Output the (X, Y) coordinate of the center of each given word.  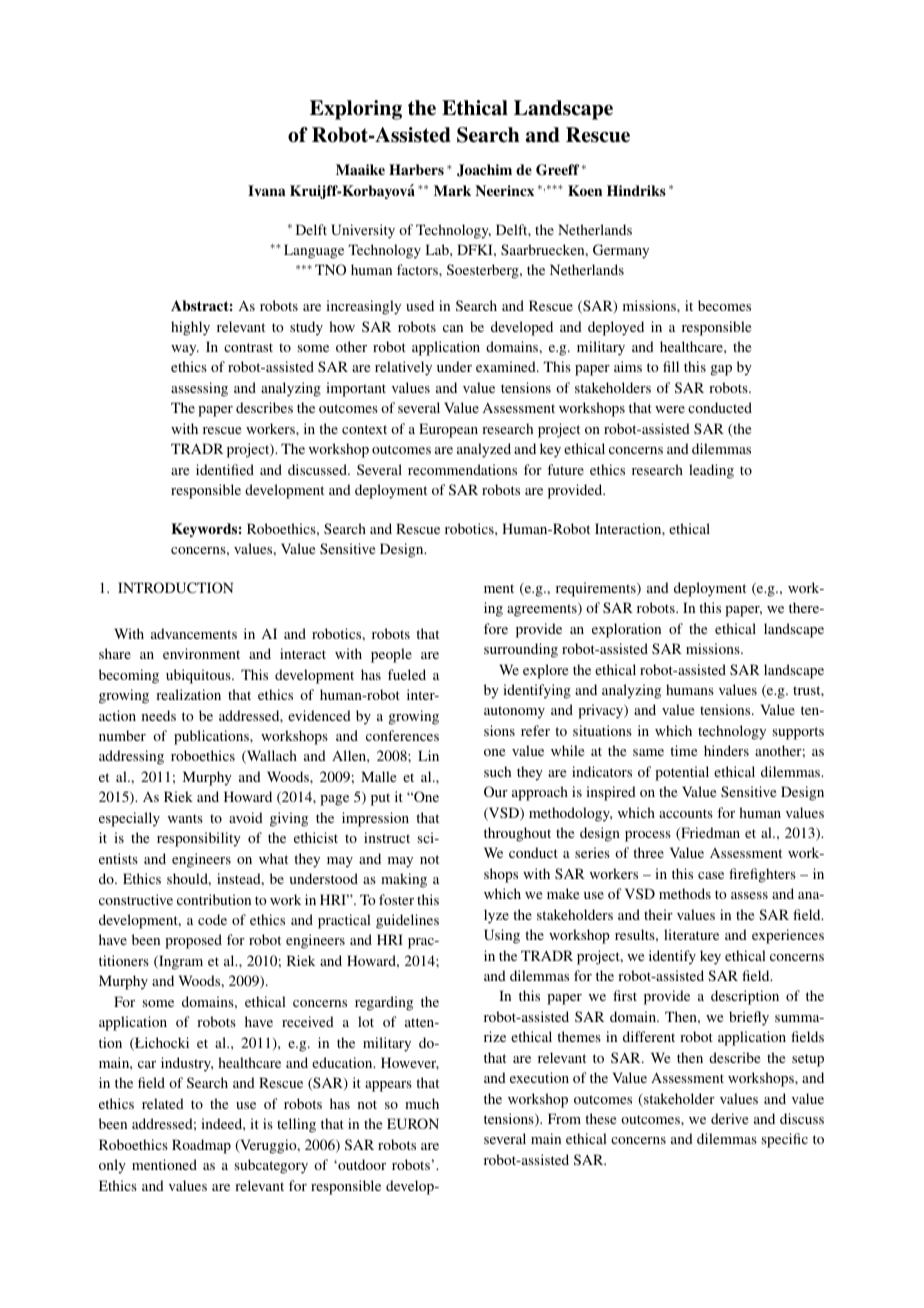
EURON (413, 1123)
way (185, 350)
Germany (621, 251)
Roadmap (201, 1146)
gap (721, 370)
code (212, 919)
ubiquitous (199, 676)
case (711, 875)
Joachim (484, 170)
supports (798, 733)
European (448, 430)
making (404, 880)
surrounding (521, 650)
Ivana (267, 190)
